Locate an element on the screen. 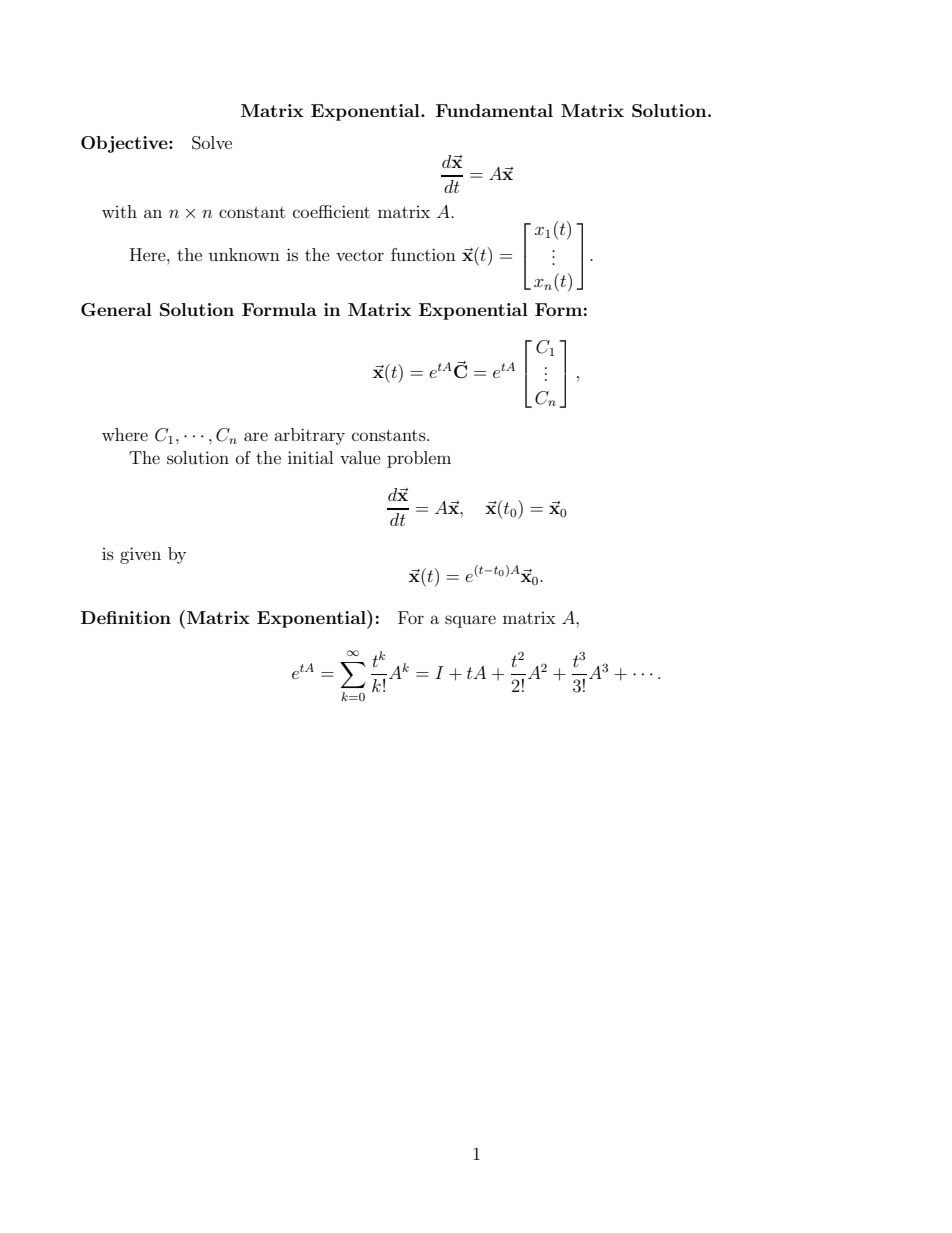 The image size is (952, 1233). with is located at coordinates (119, 211).
